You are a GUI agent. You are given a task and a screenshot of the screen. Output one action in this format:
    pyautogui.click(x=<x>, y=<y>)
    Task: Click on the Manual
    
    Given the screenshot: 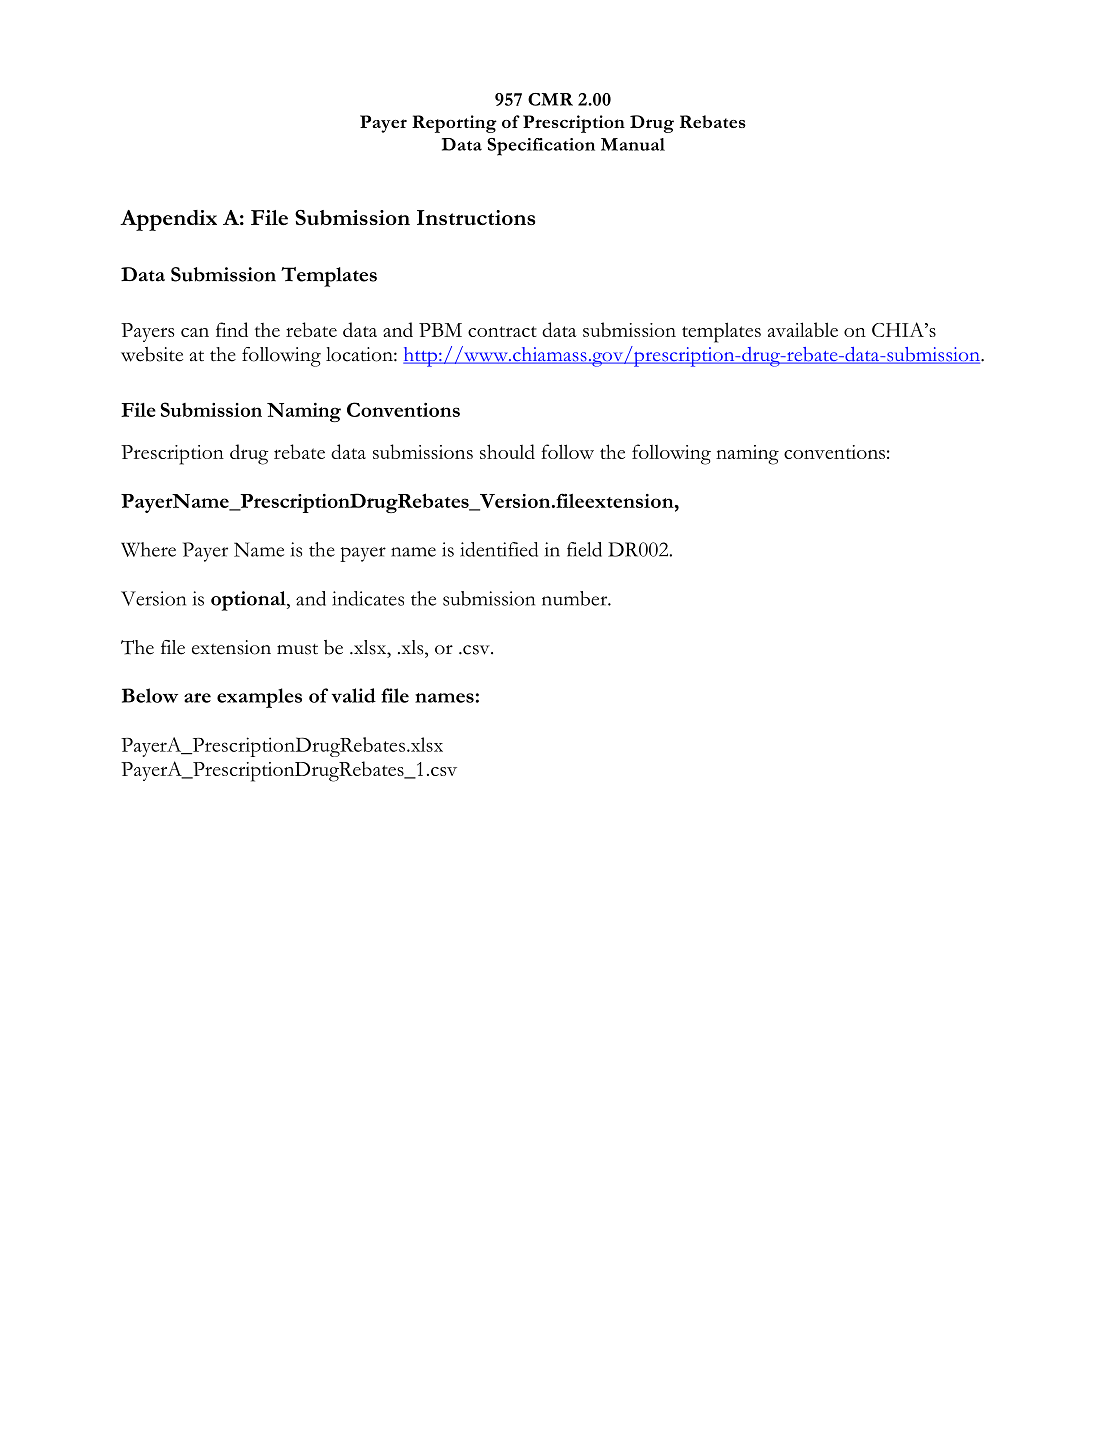 What is the action you would take?
    pyautogui.click(x=633, y=144)
